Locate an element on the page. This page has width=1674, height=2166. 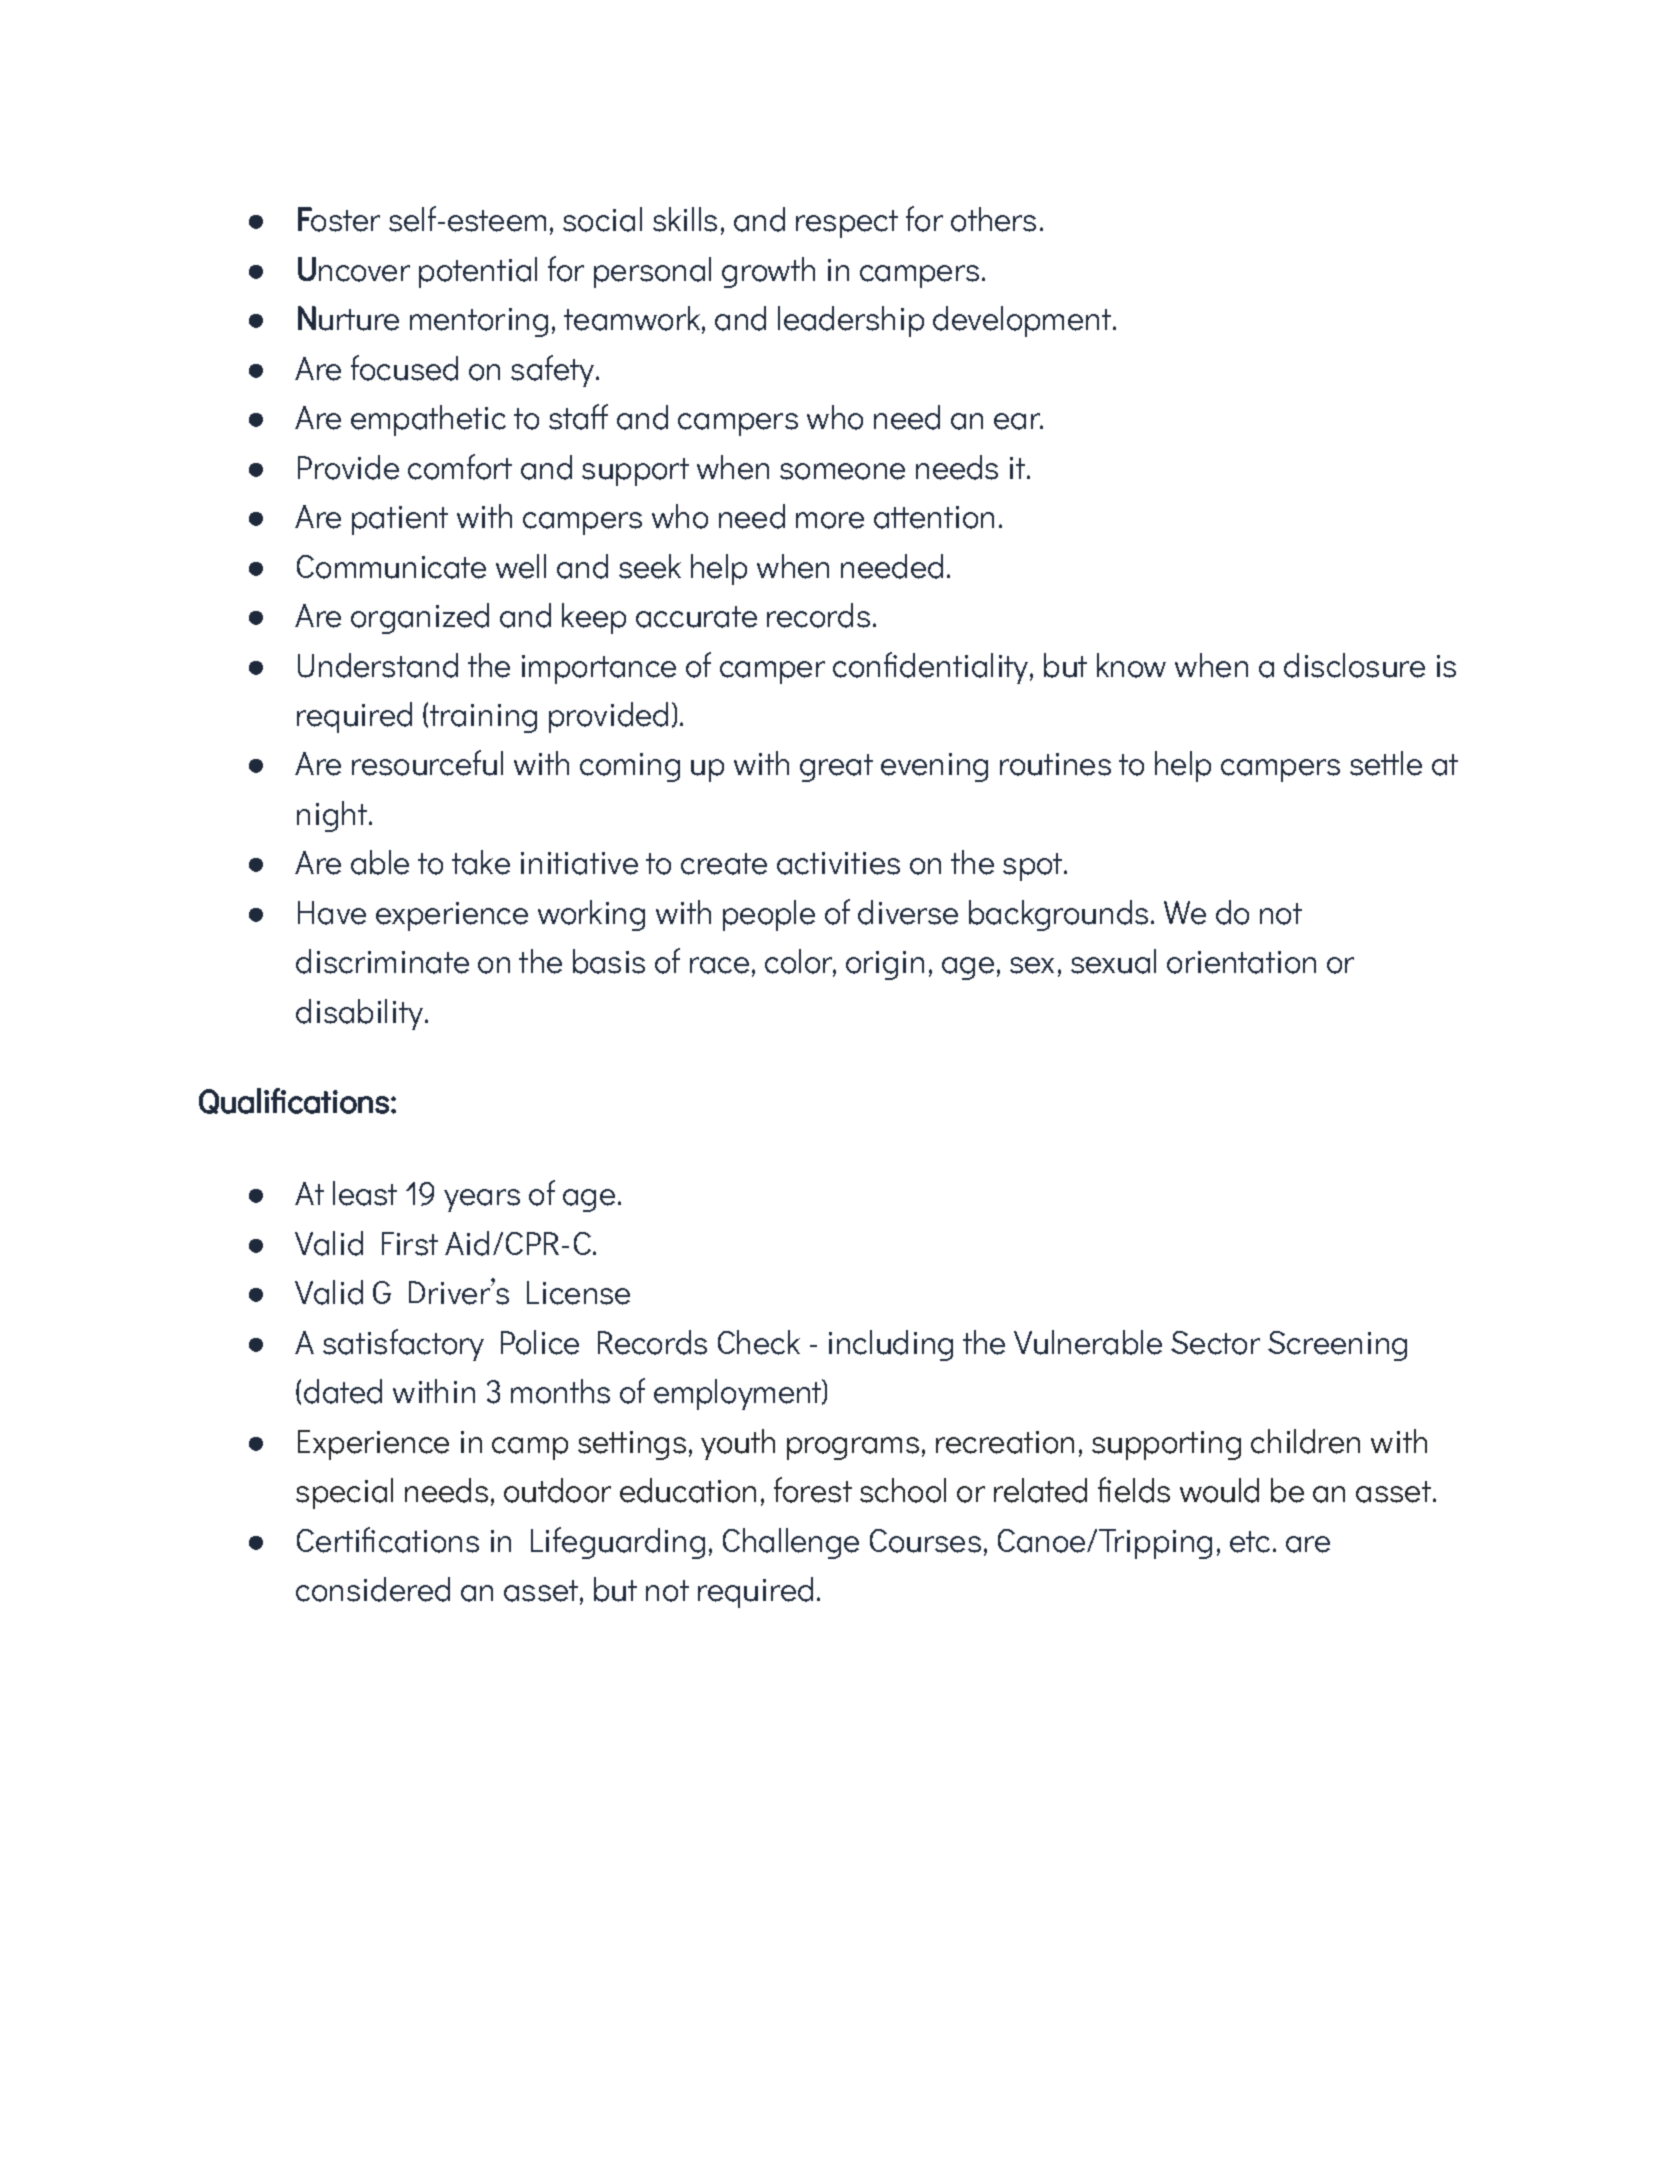
orientation is located at coordinates (1241, 962).
